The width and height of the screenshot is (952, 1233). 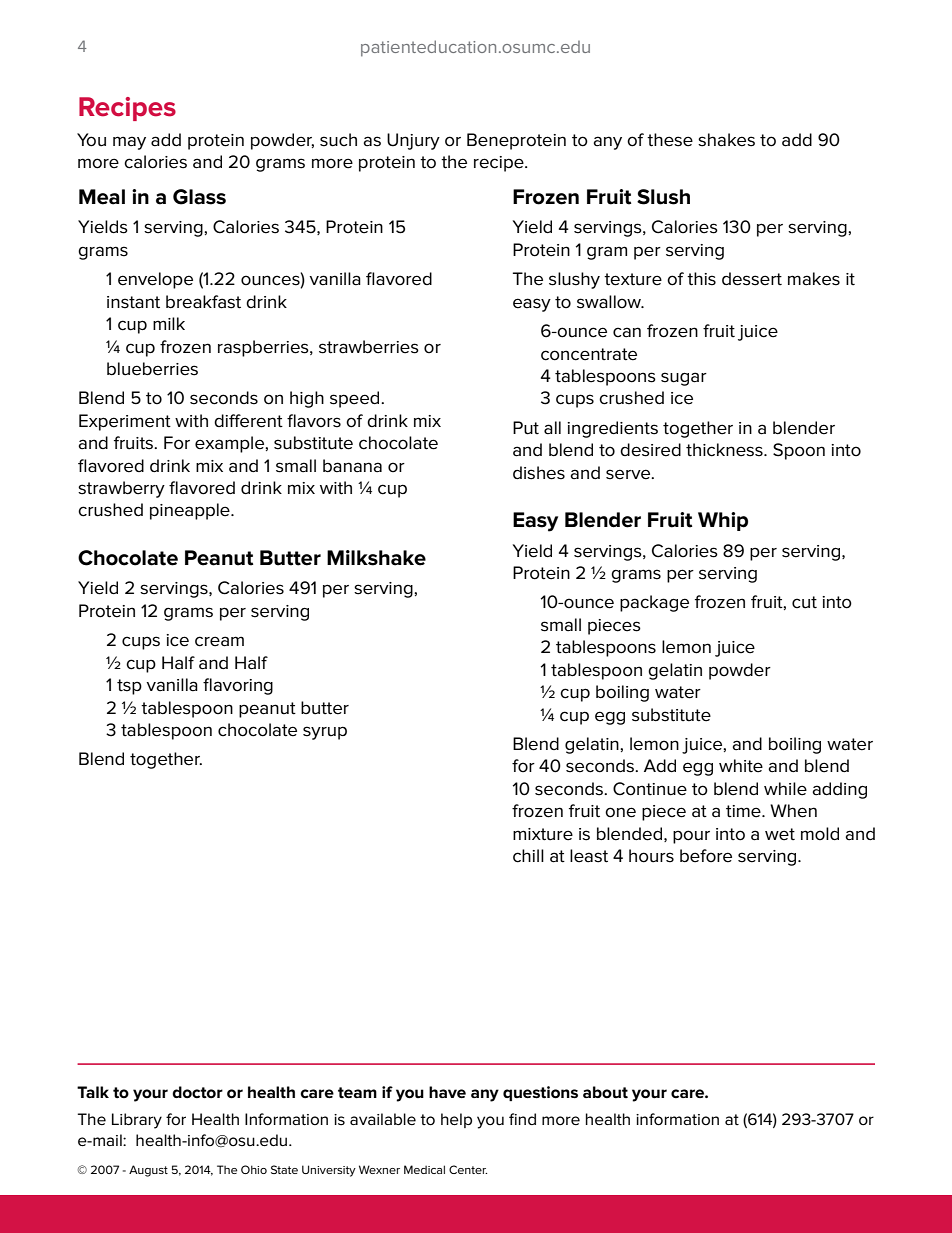 I want to click on Glass, so click(x=199, y=197).
